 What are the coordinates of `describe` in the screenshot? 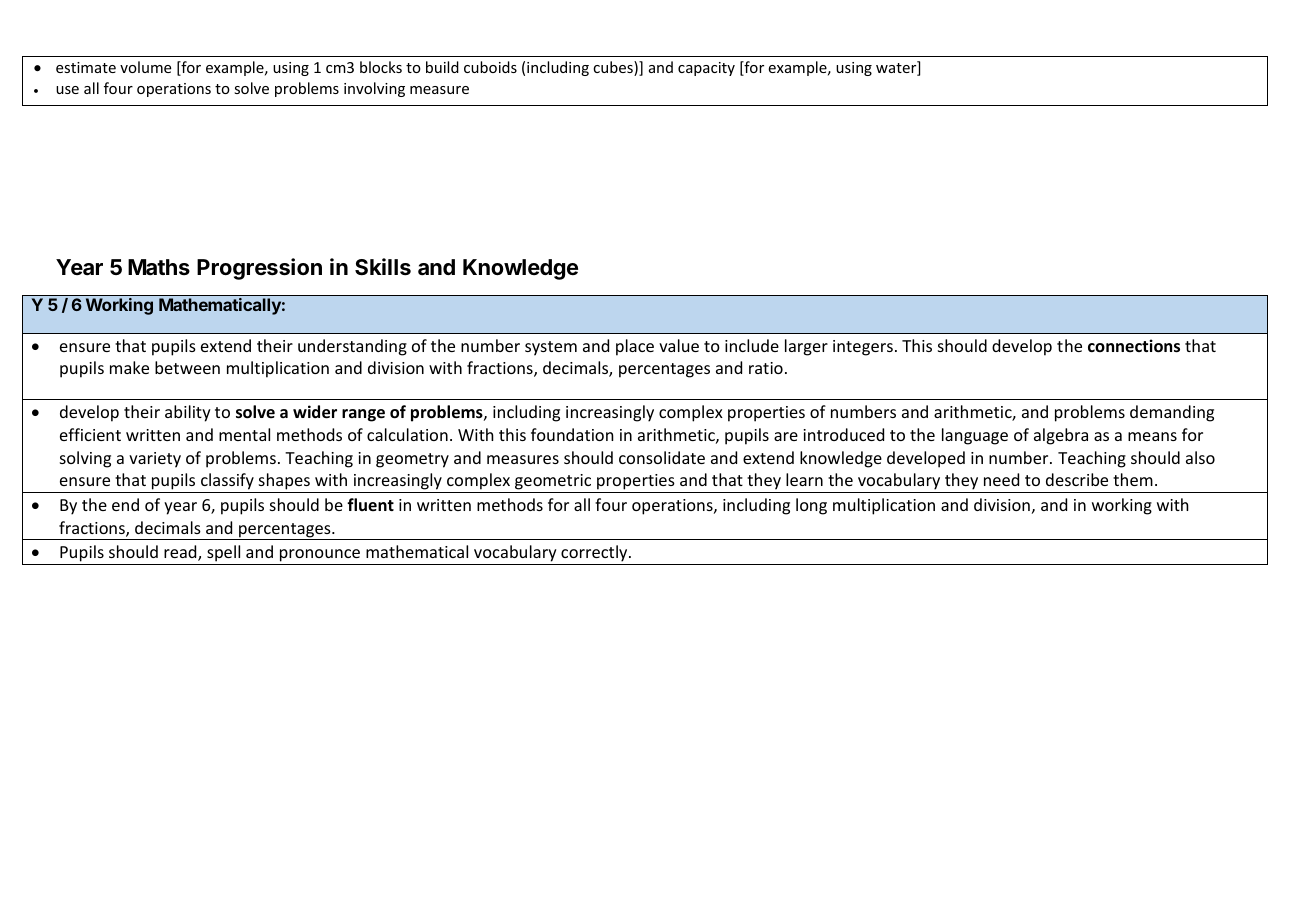 It's located at (1077, 479).
